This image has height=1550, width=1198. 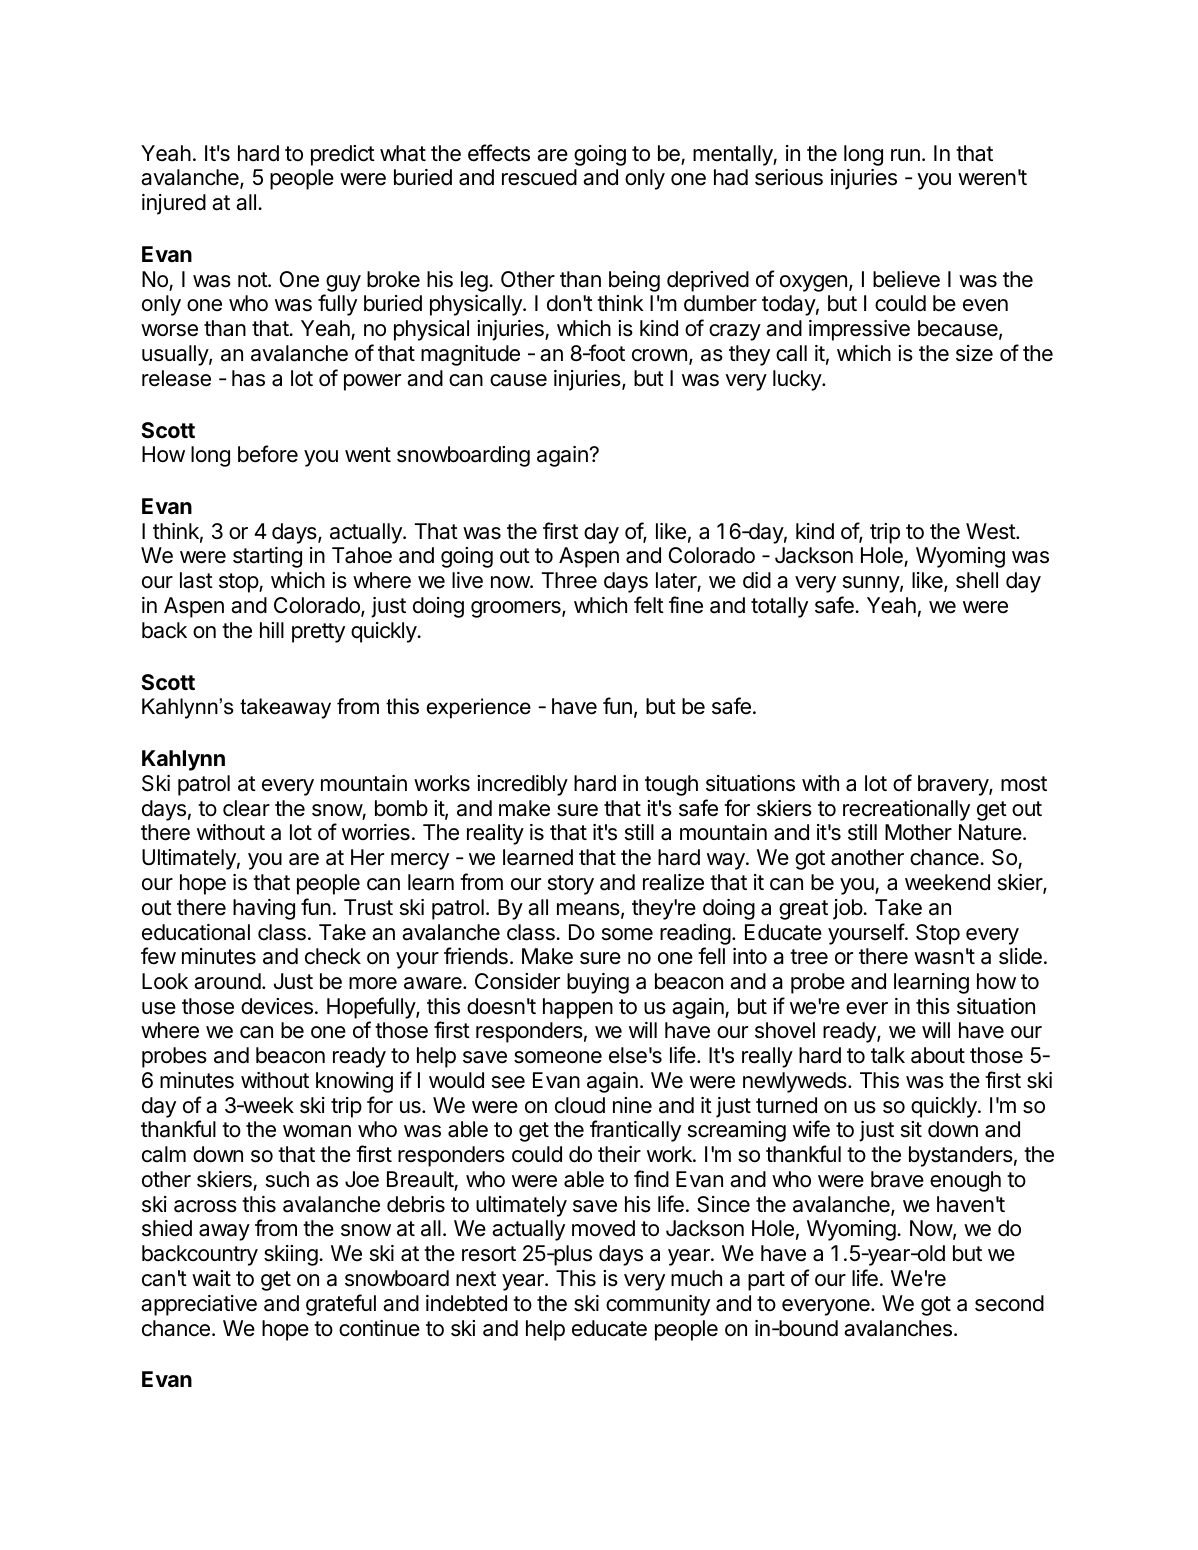 I want to click on job, so click(x=848, y=909).
